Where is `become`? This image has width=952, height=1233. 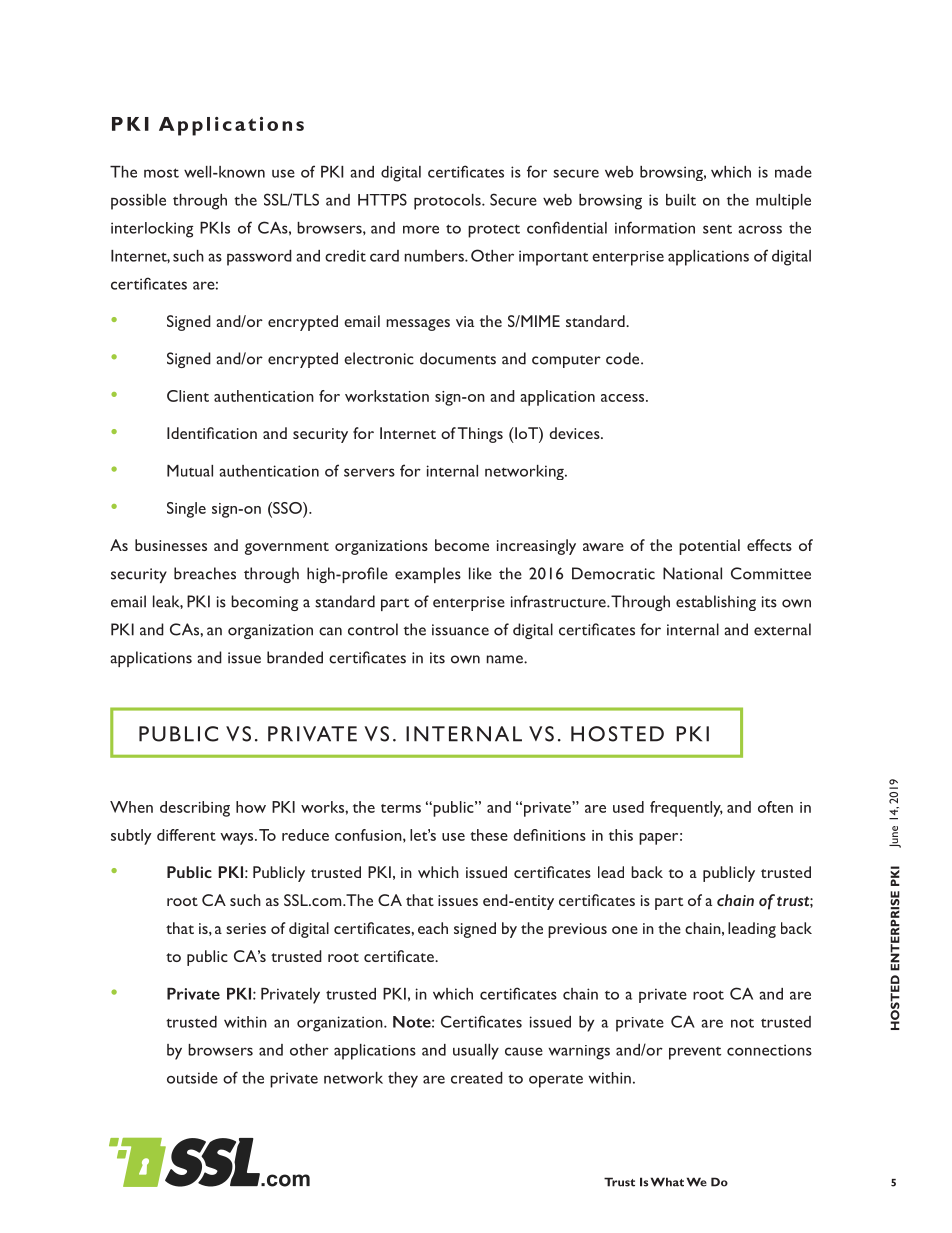 become is located at coordinates (462, 545).
